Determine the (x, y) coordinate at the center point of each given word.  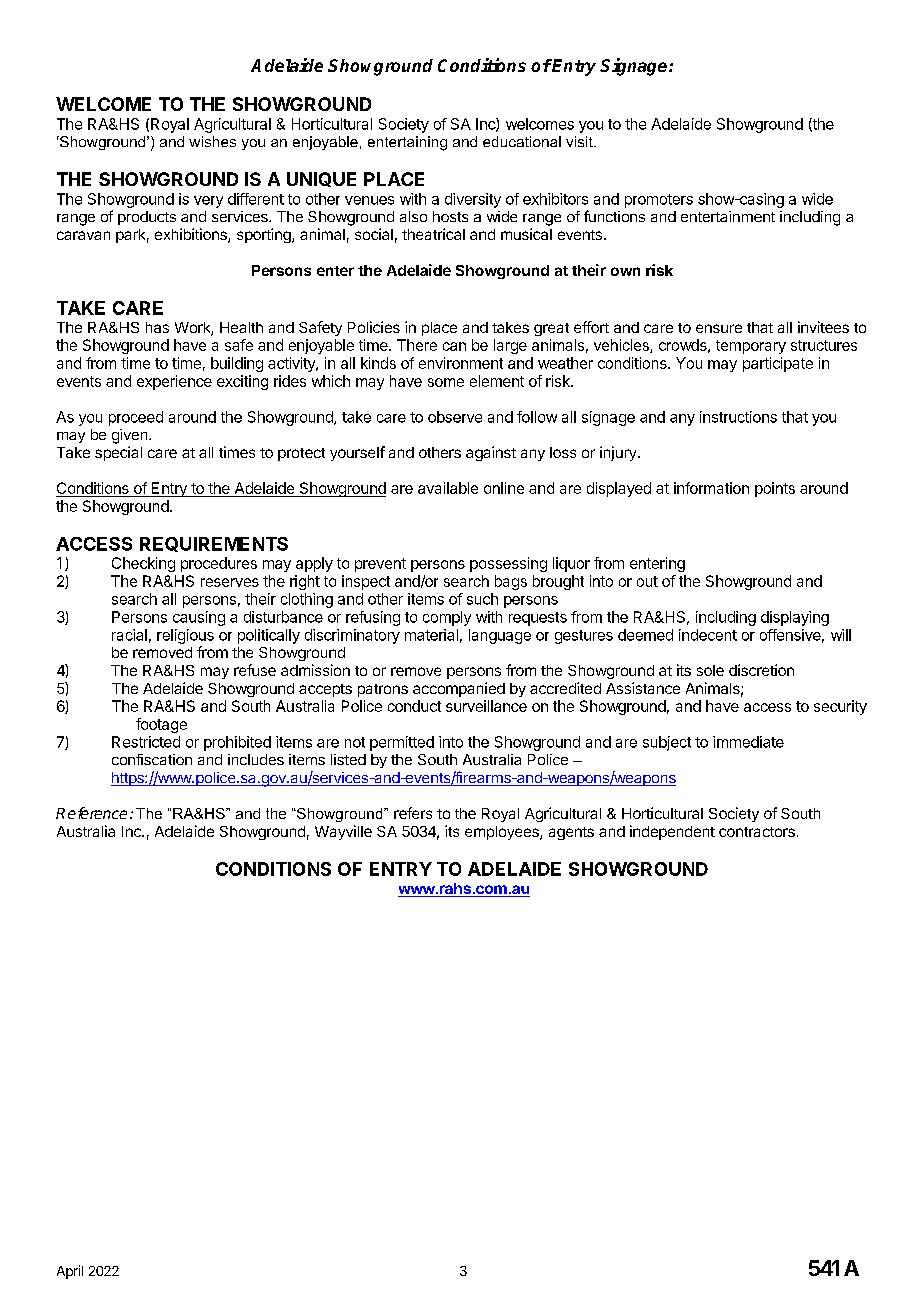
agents (571, 833)
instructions (738, 417)
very (208, 202)
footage (161, 725)
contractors (757, 832)
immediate (748, 742)
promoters (659, 201)
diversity (473, 200)
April (70, 1272)
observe (455, 417)
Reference (91, 813)
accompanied (459, 689)
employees (503, 833)
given (131, 436)
